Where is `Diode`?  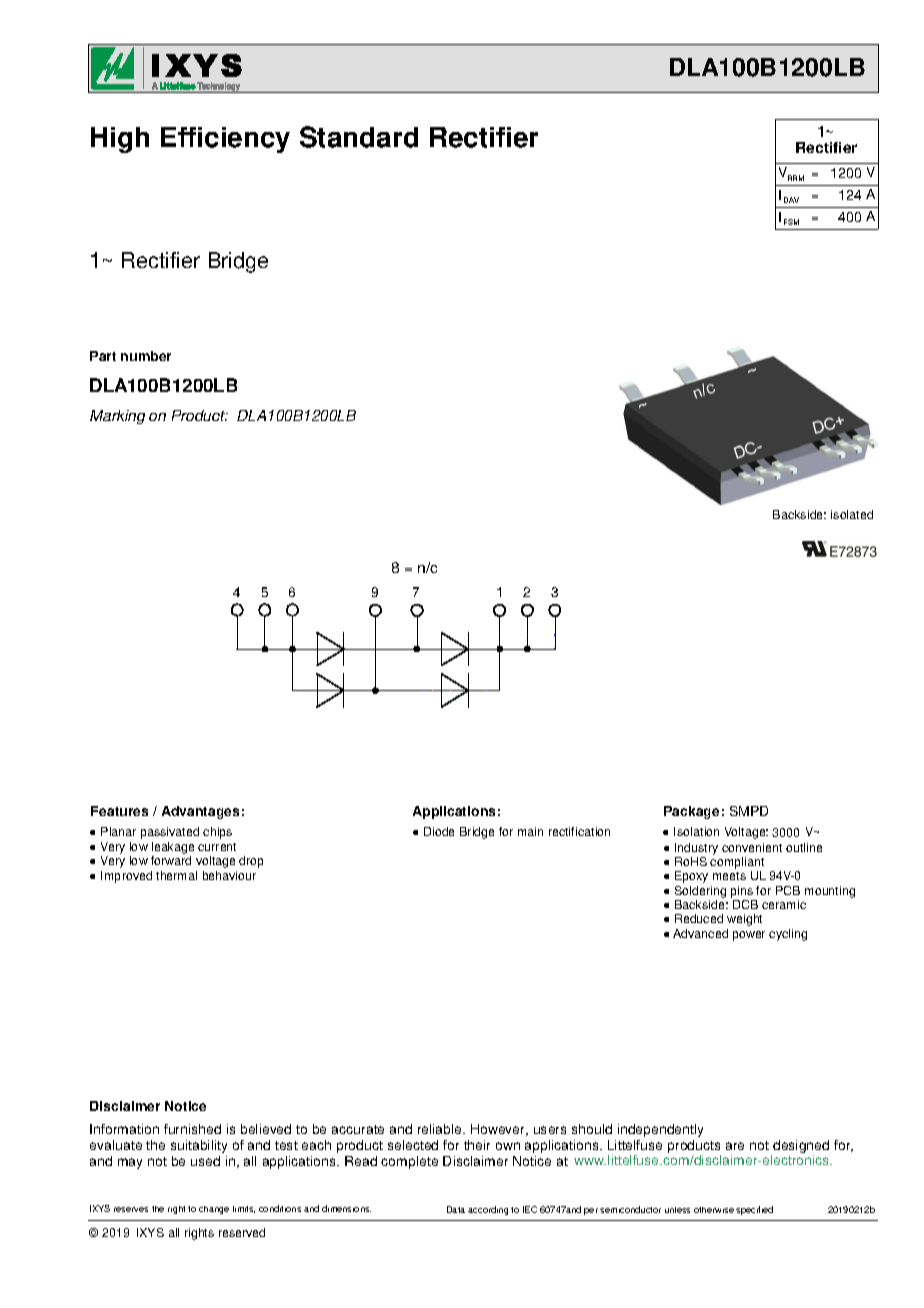
Diode is located at coordinates (439, 831).
